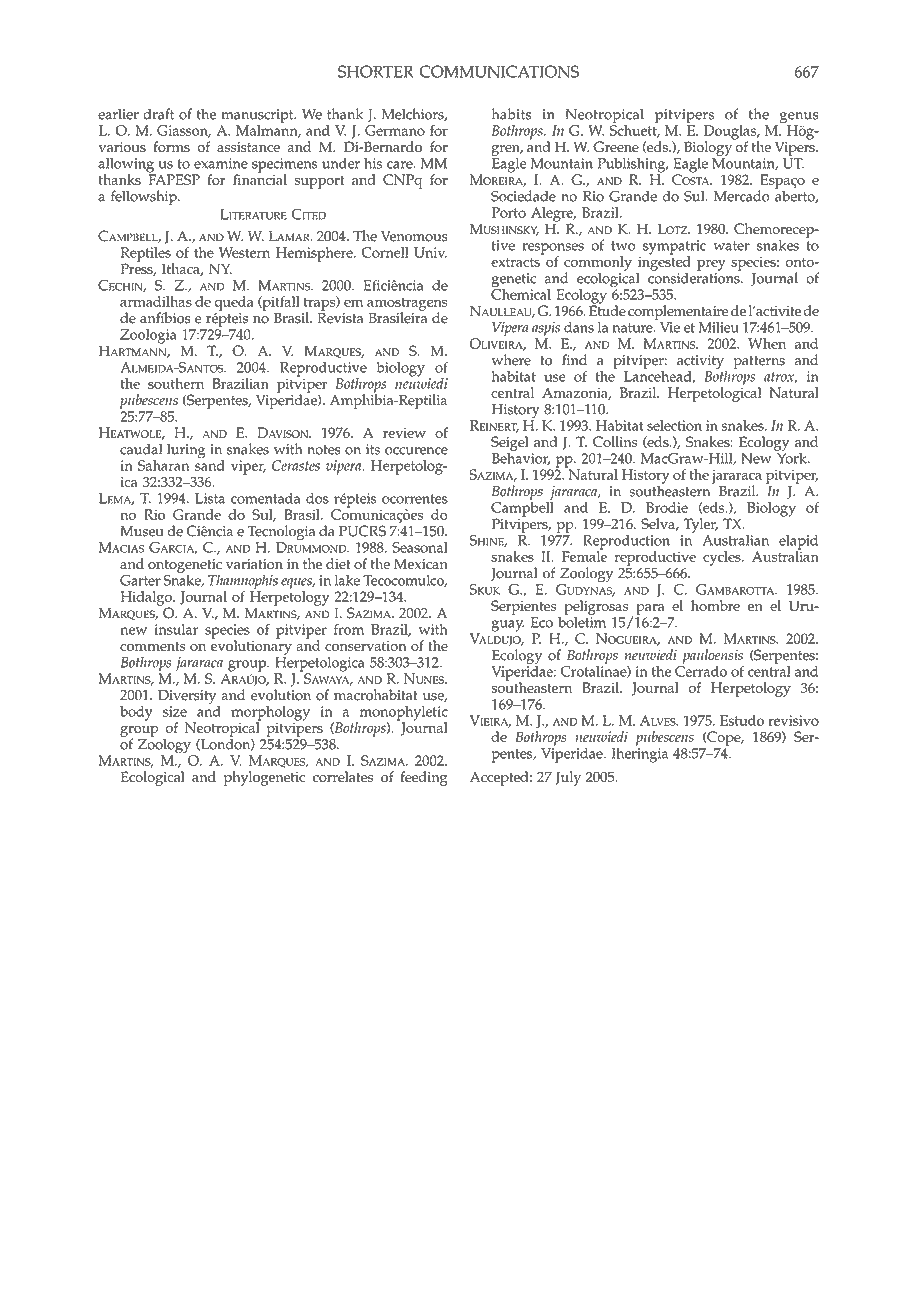 The image size is (904, 1316). I want to click on luring, so click(186, 451).
